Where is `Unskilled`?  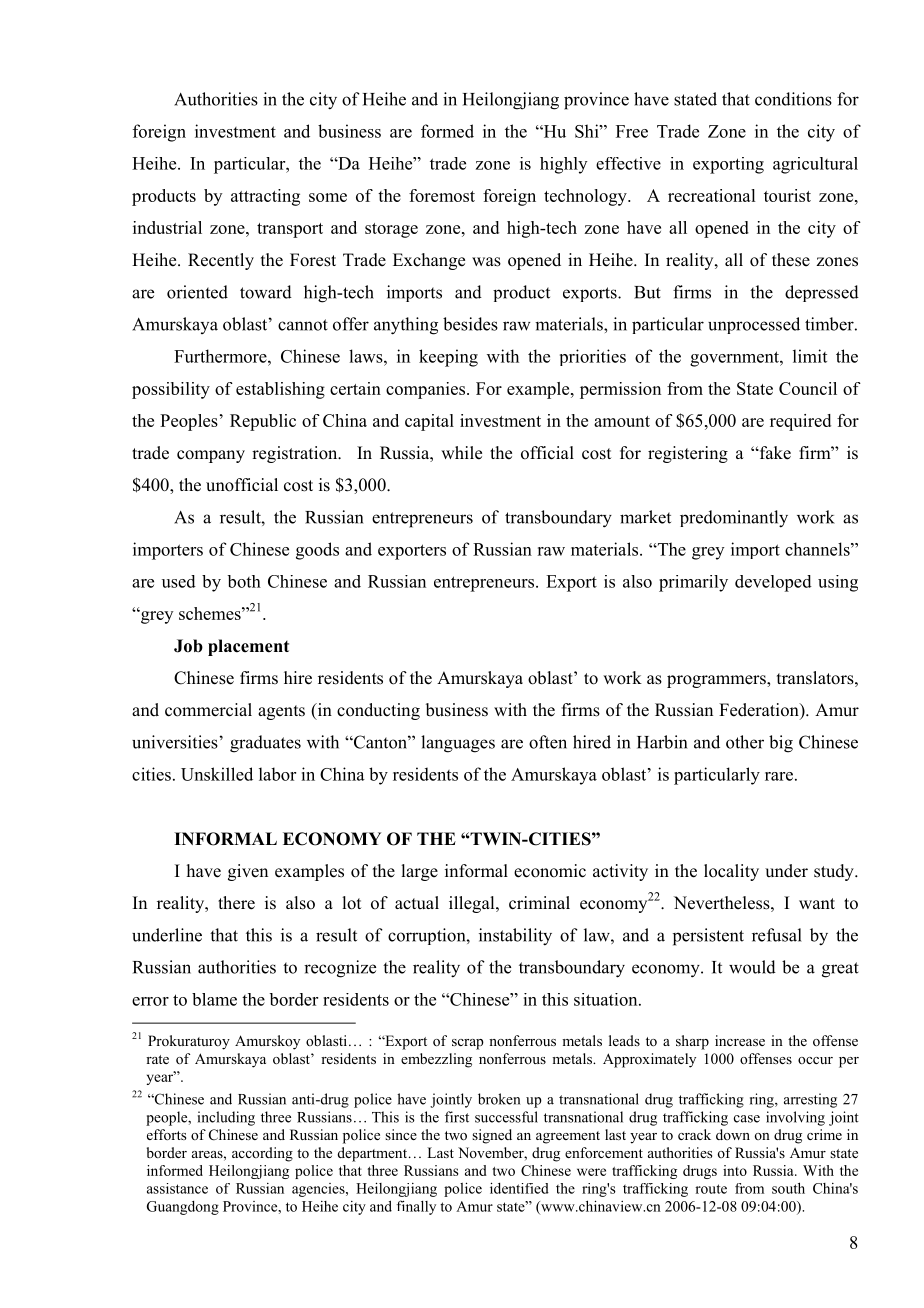
Unskilled is located at coordinates (217, 774).
